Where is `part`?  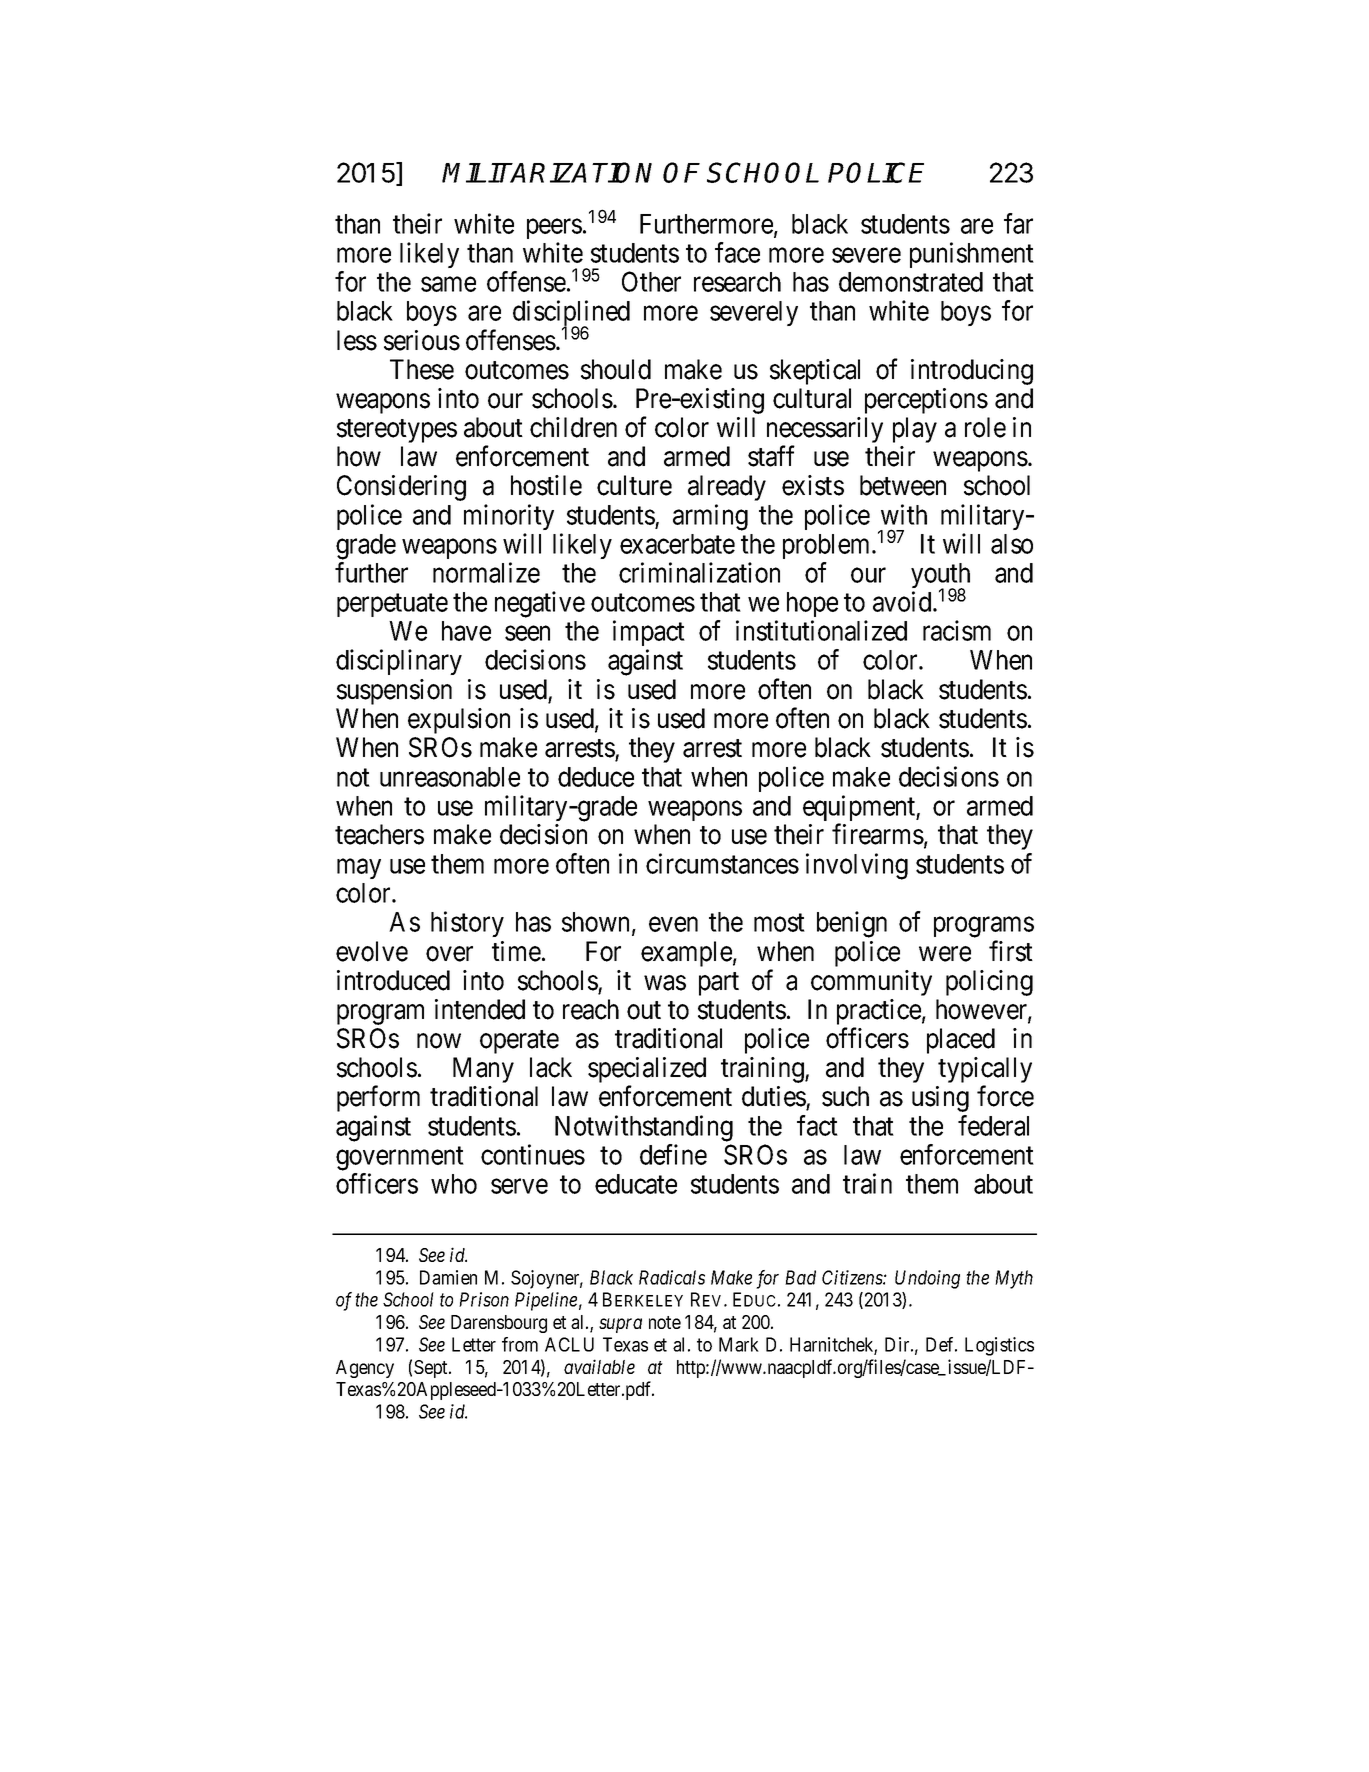
part is located at coordinates (719, 984).
